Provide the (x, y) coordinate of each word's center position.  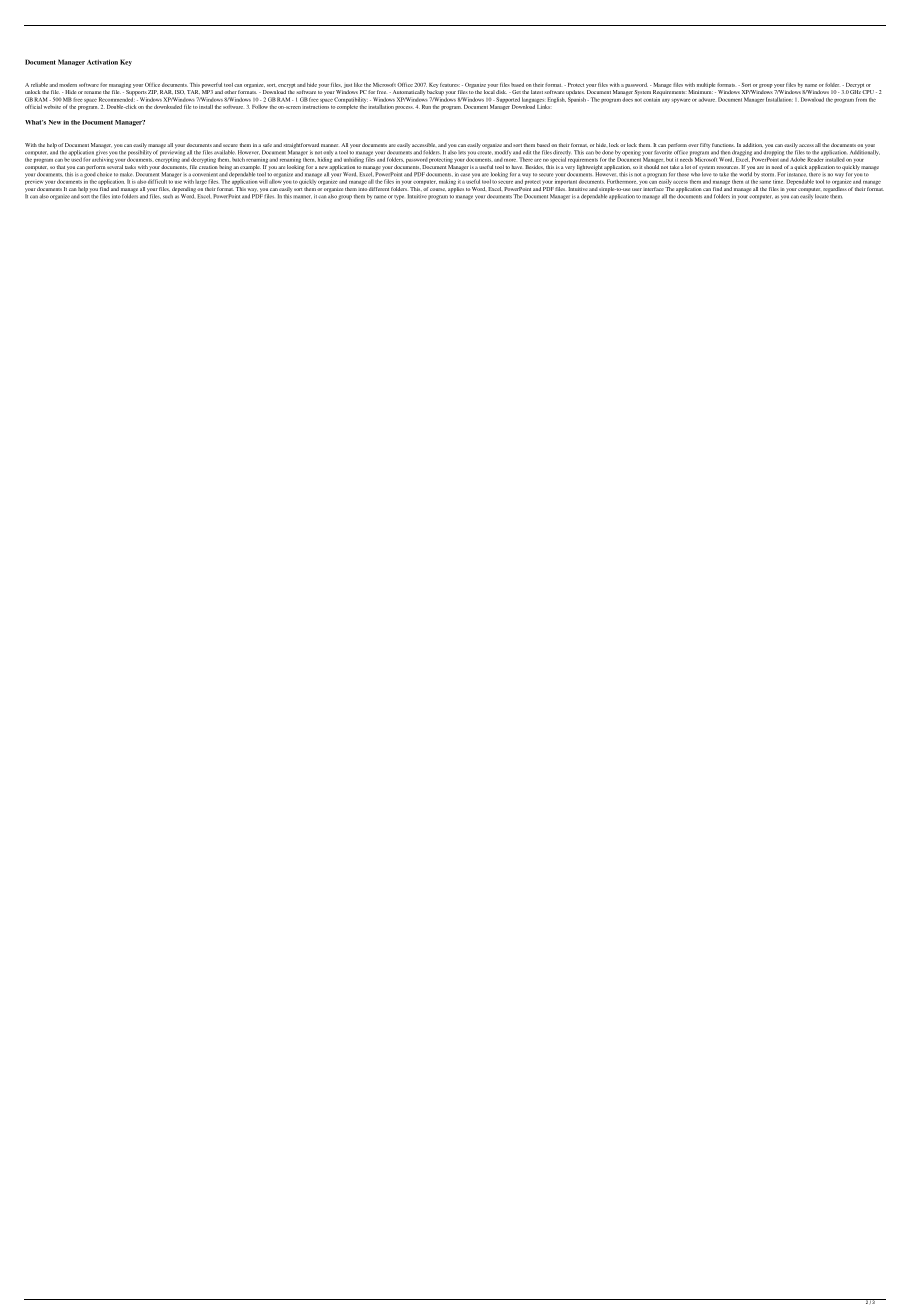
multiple (706, 85)
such (168, 196)
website (52, 107)
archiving (103, 159)
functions (723, 145)
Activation (102, 62)
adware (707, 99)
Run (426, 107)
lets (462, 152)
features (450, 85)
